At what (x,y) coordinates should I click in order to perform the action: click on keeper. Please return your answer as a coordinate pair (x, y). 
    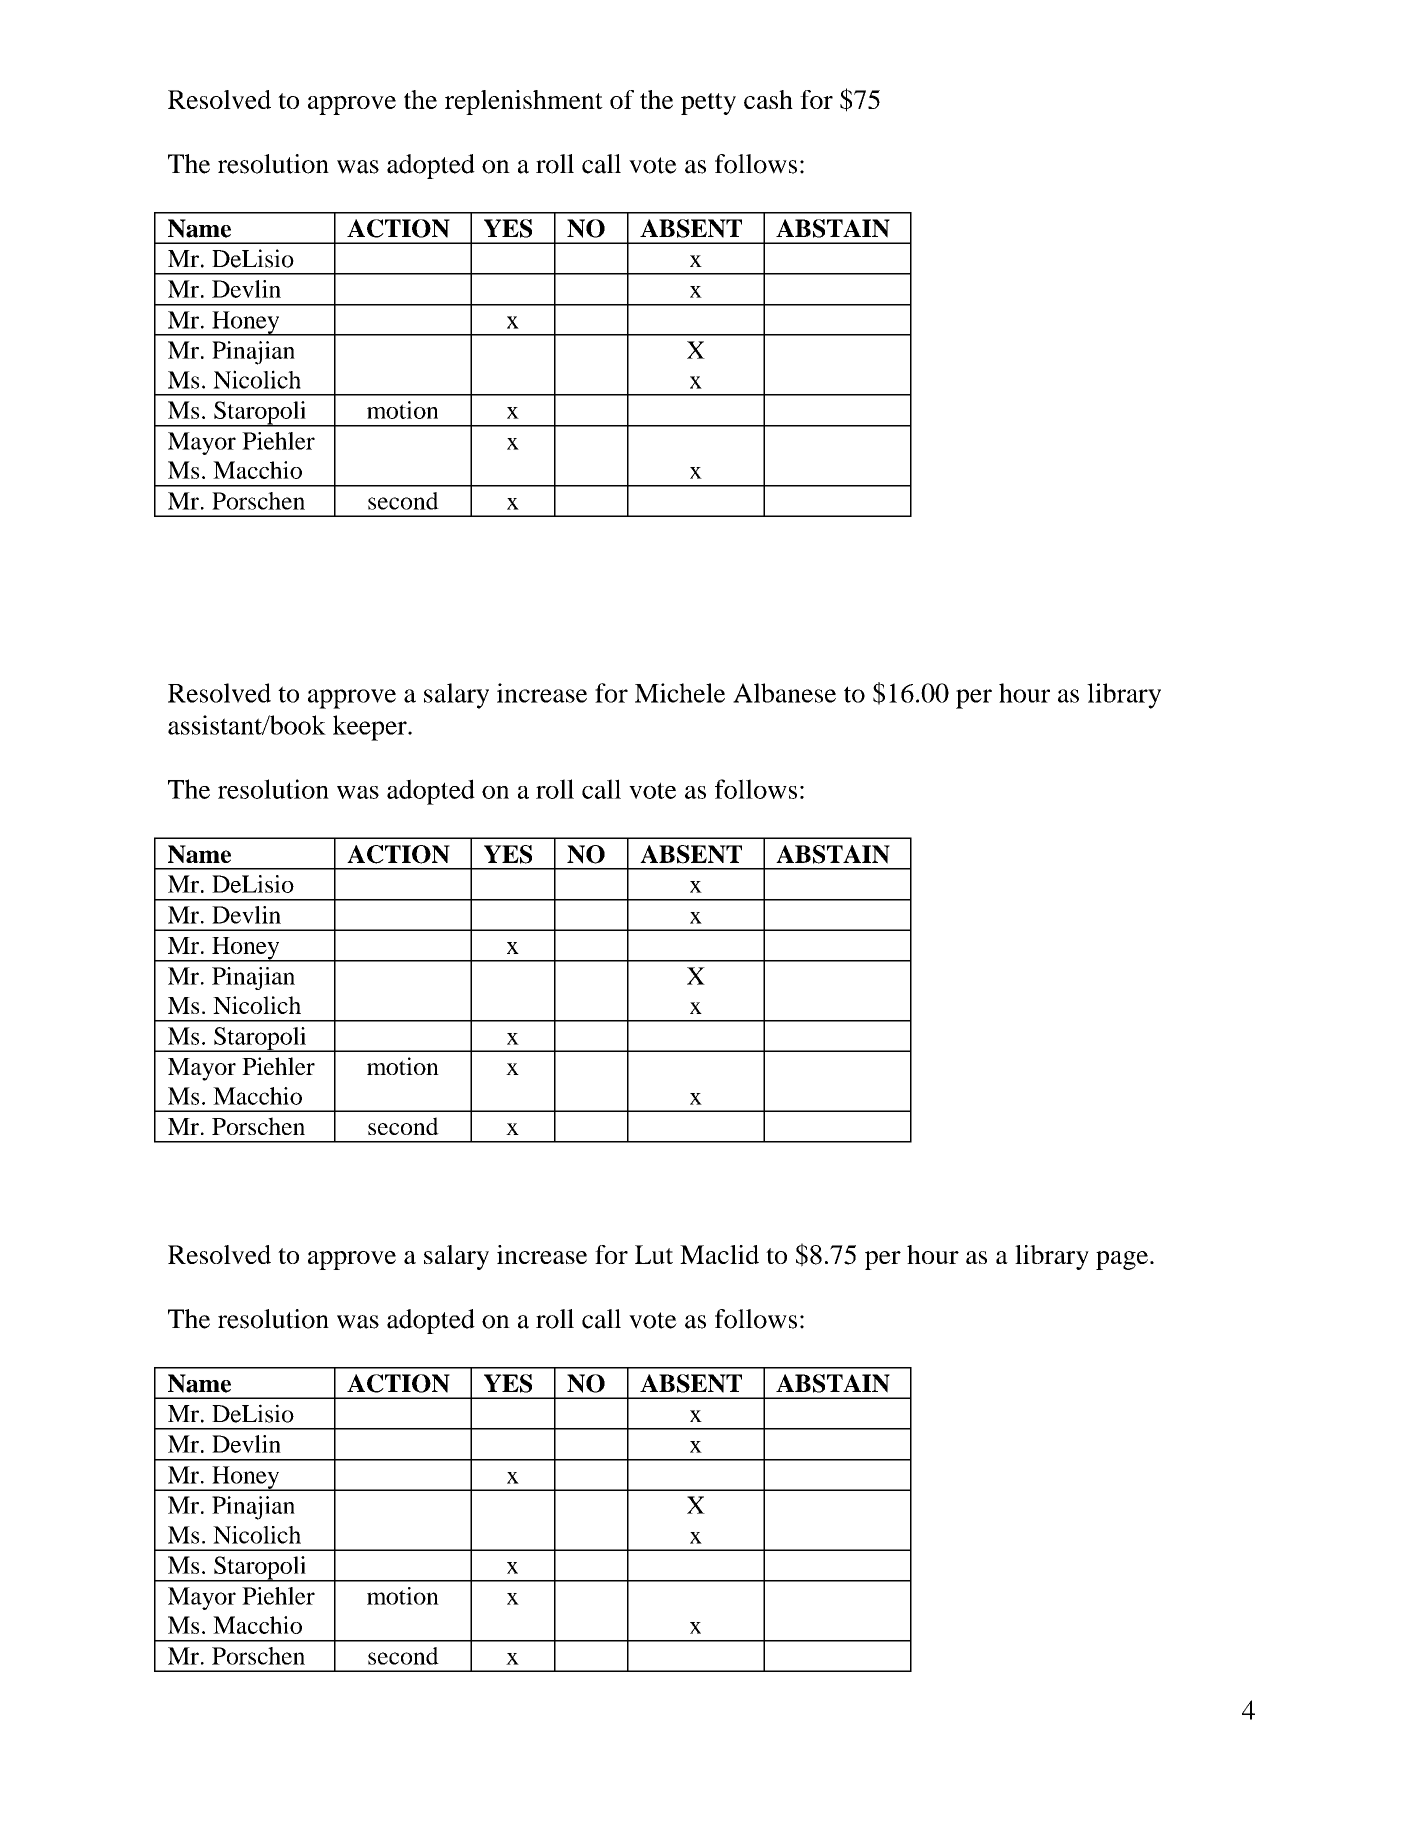
    Looking at the image, I should click on (371, 728).
